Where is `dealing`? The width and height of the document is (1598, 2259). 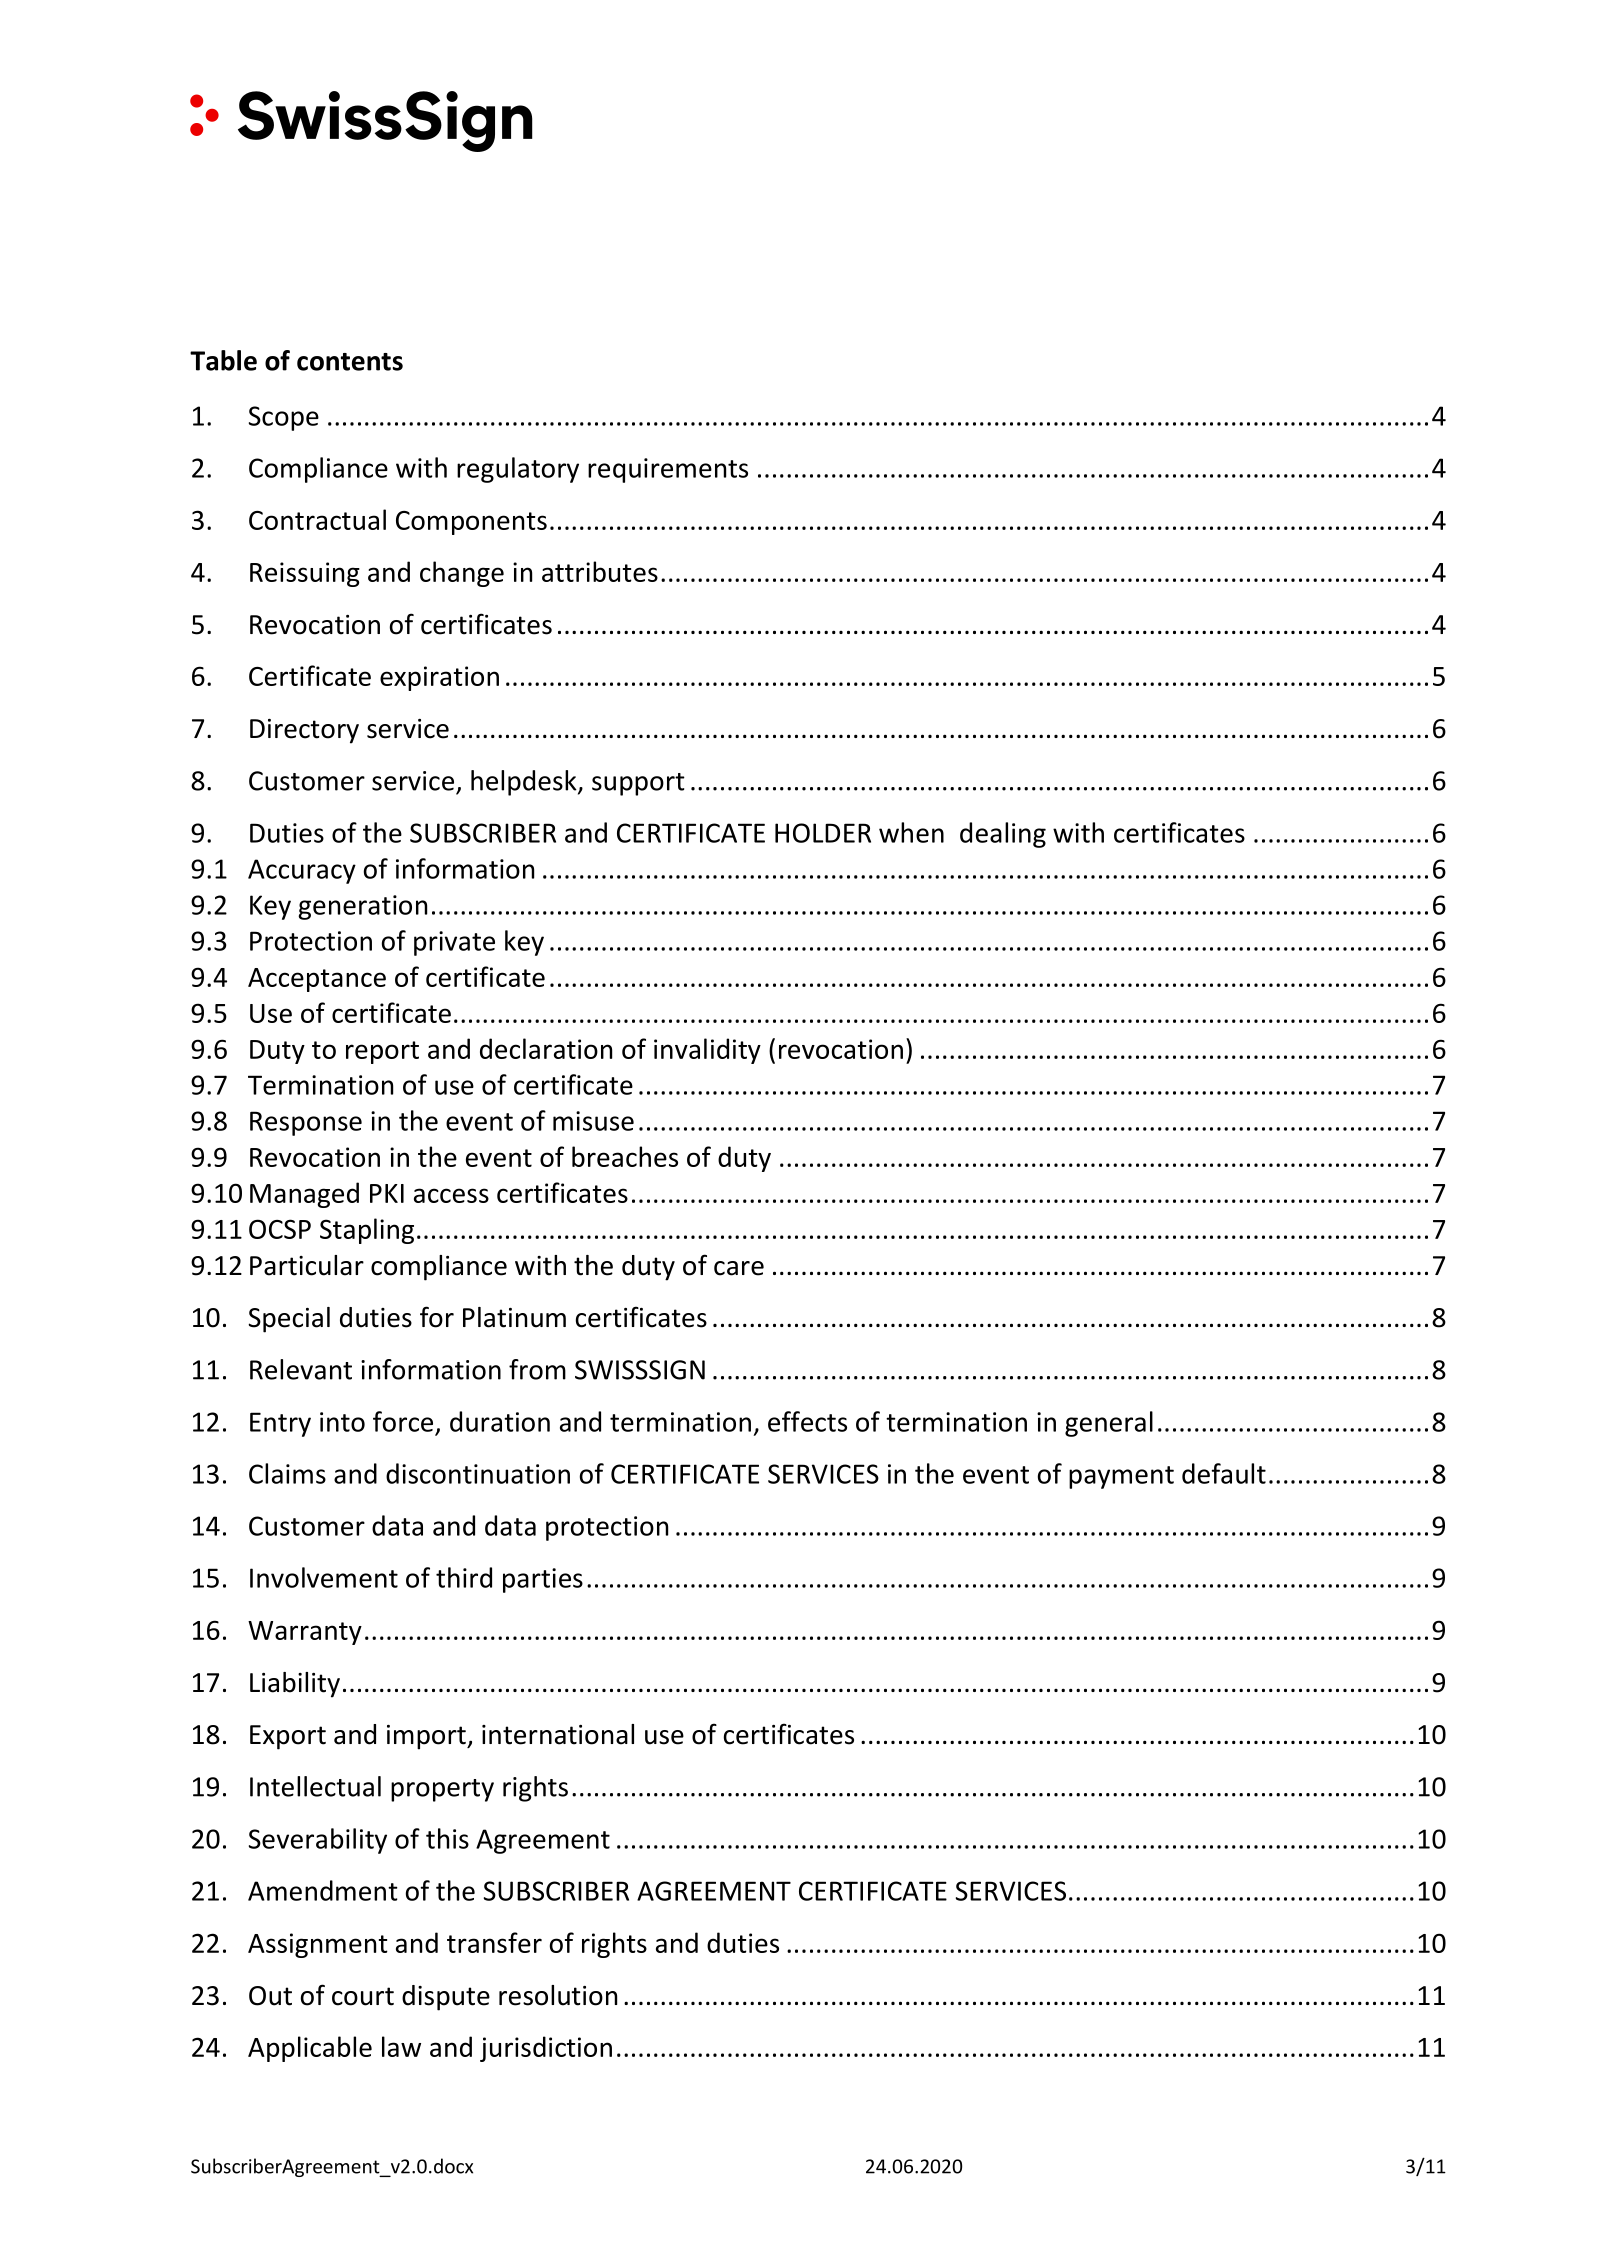 dealing is located at coordinates (1003, 835).
